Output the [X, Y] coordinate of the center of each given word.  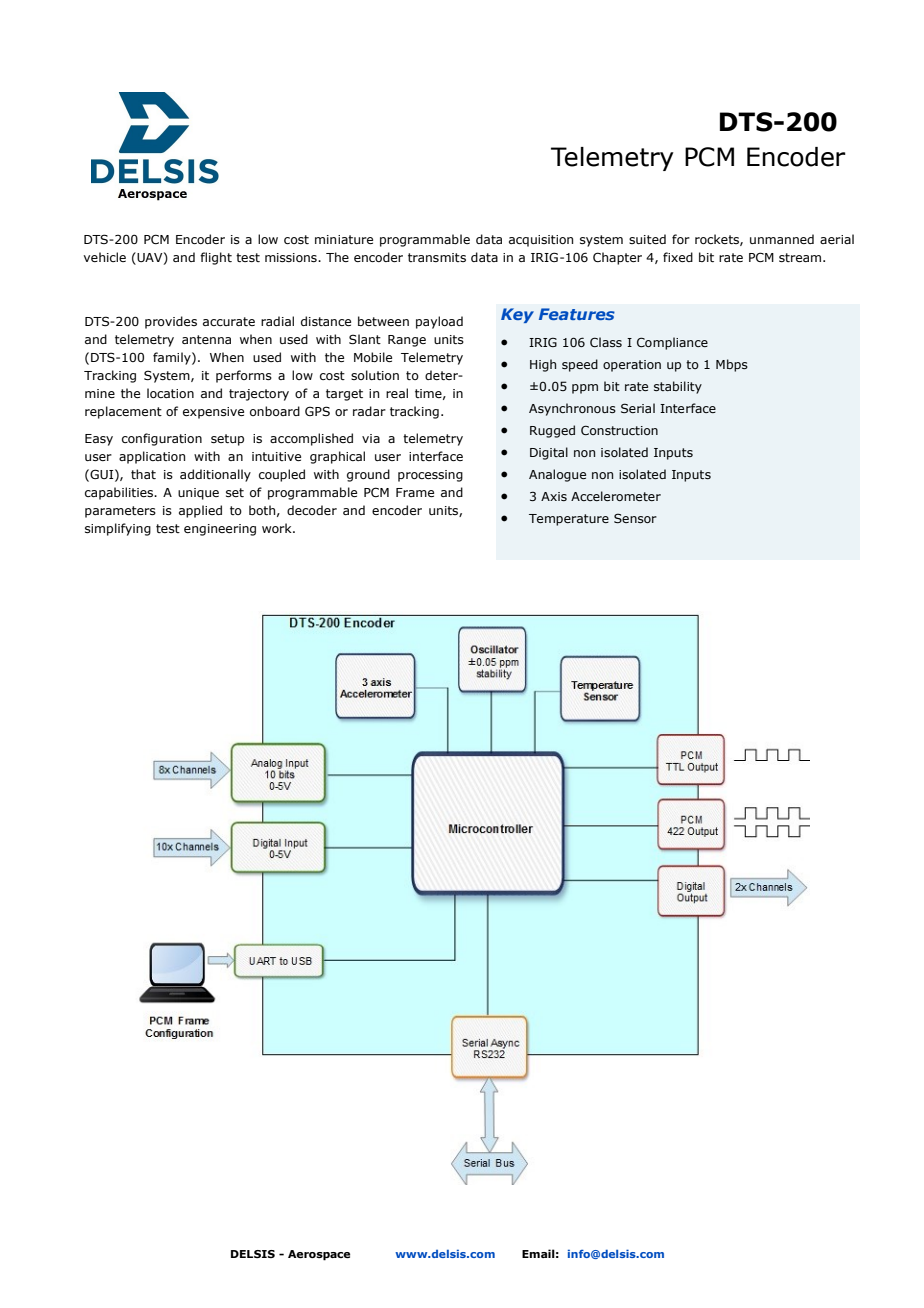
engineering [220, 530]
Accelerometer [616, 496]
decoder [312, 510]
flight [216, 258]
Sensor [635, 518]
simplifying [118, 529]
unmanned [782, 239]
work [278, 528]
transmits [437, 257]
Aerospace [319, 1255]
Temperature [569, 520]
